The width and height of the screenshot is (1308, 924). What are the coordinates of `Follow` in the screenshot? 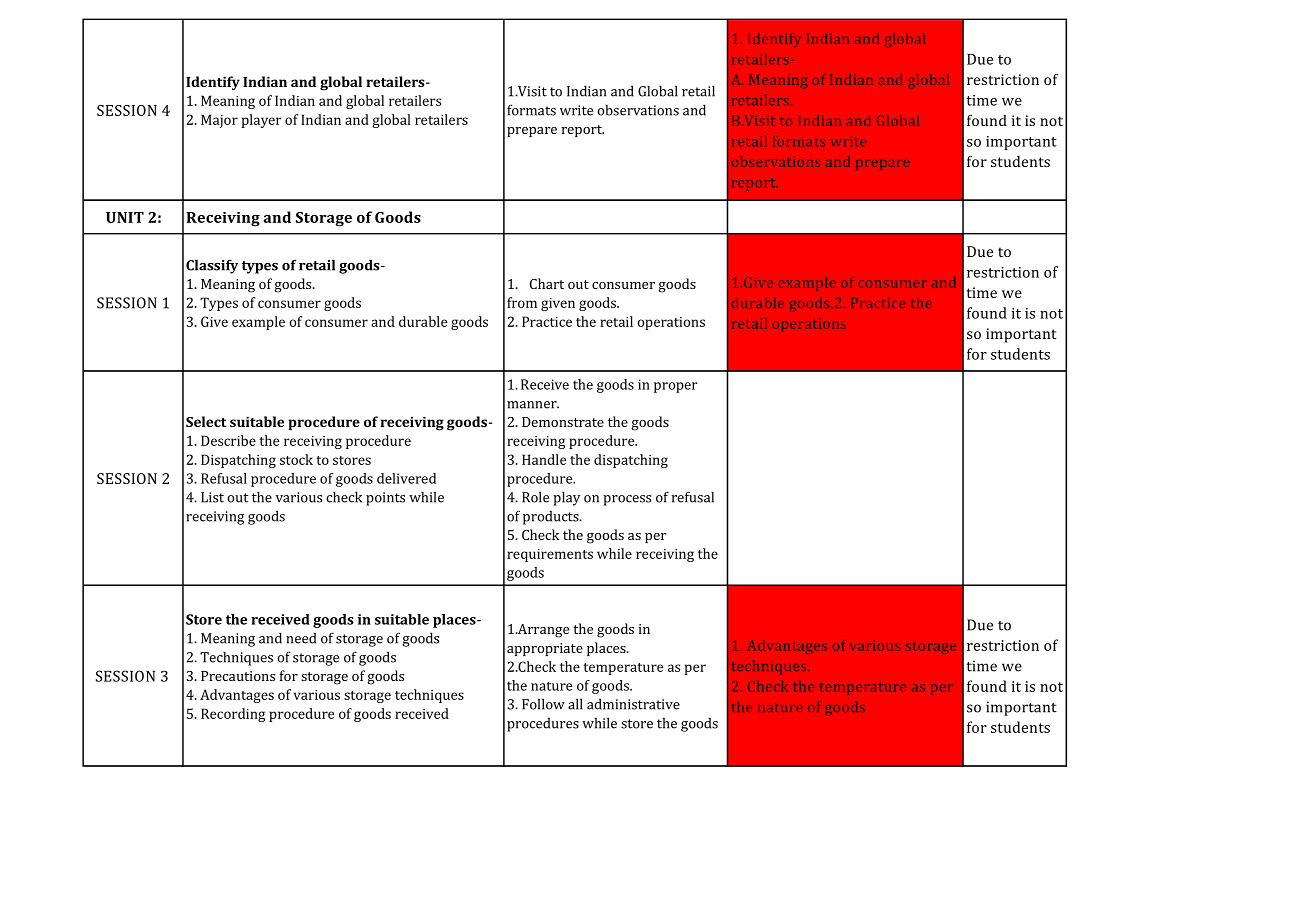 It's located at (543, 704).
